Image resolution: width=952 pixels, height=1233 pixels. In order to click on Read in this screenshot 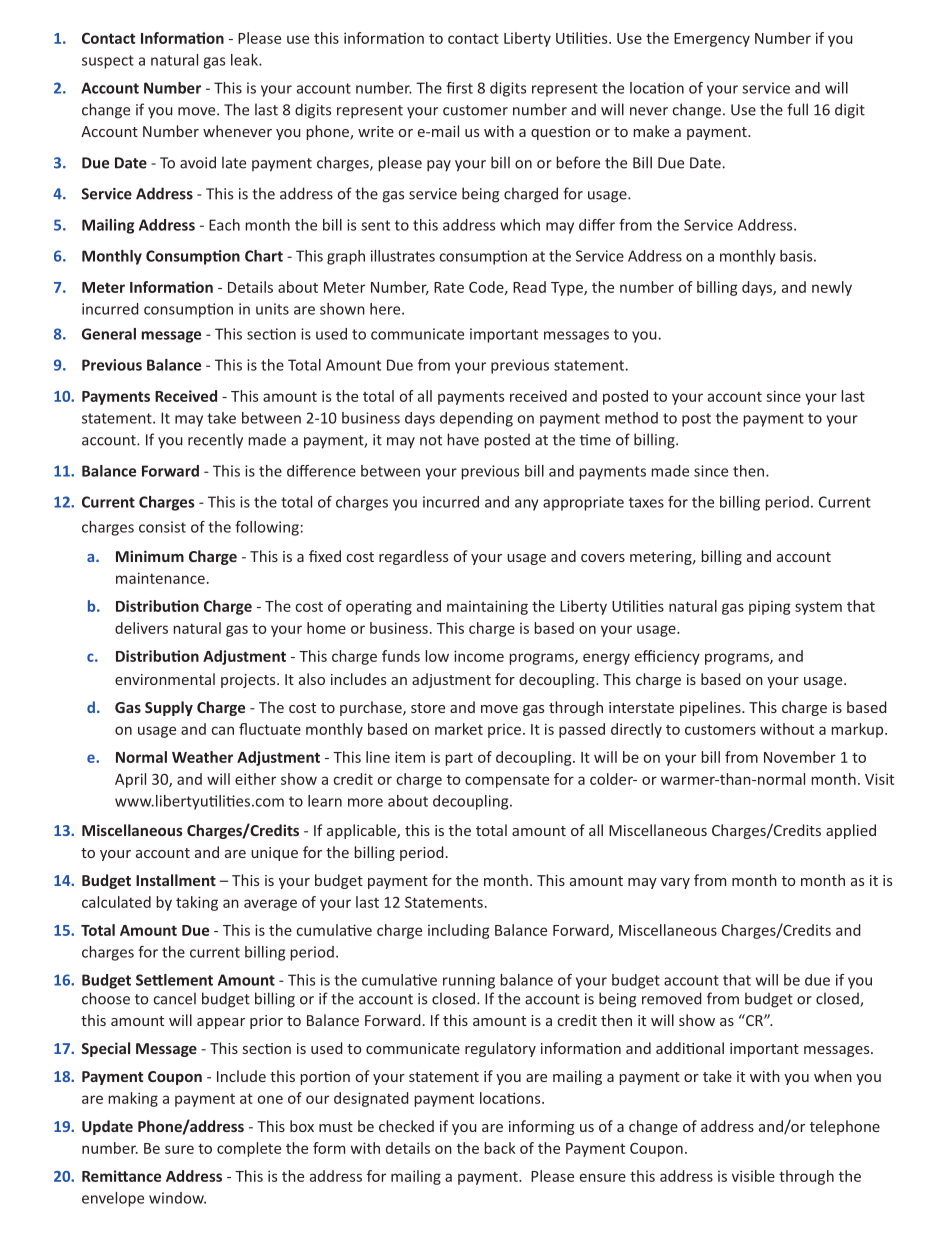, I will do `click(529, 287)`.
